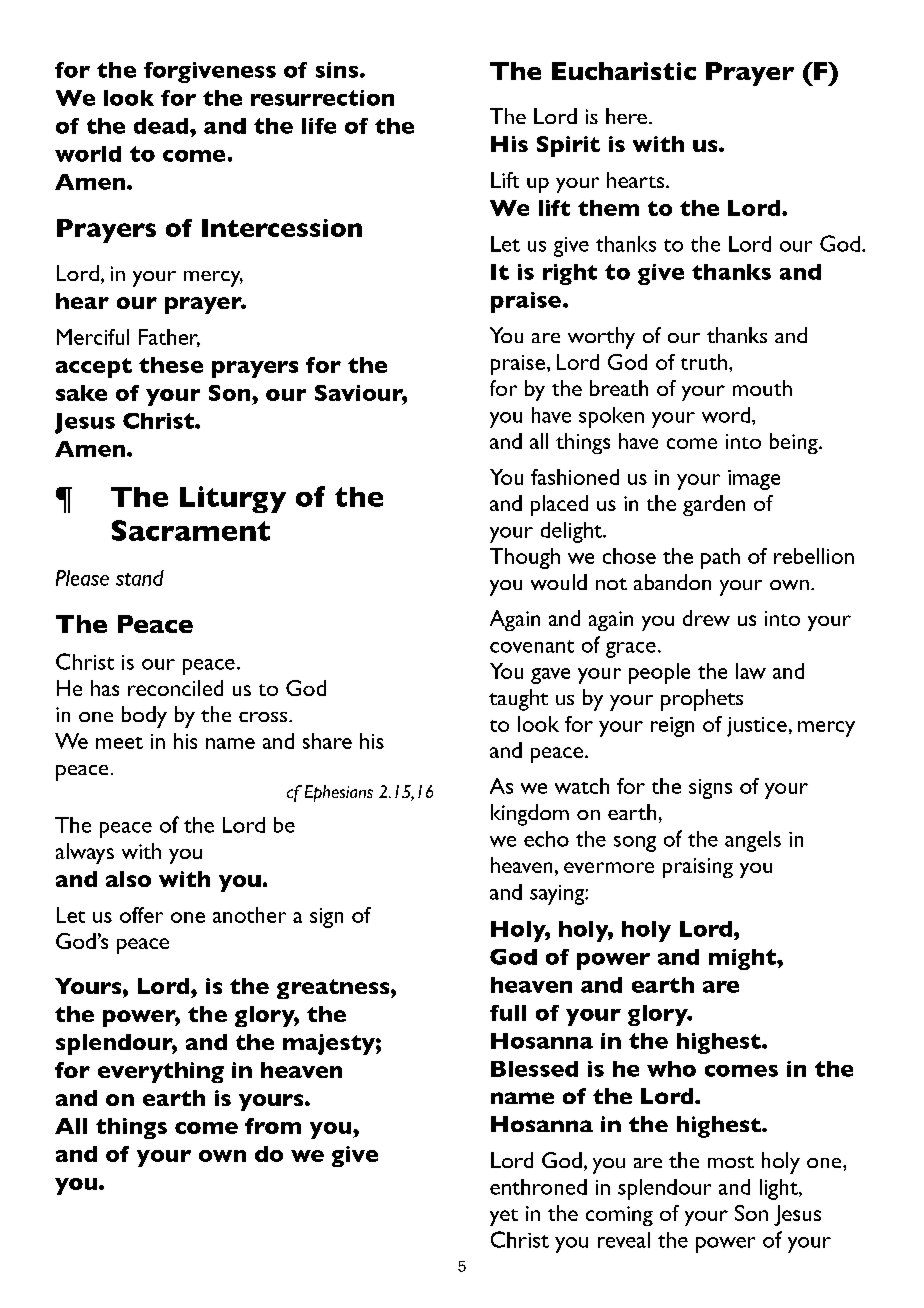 The image size is (924, 1308). I want to click on echo, so click(546, 839).
